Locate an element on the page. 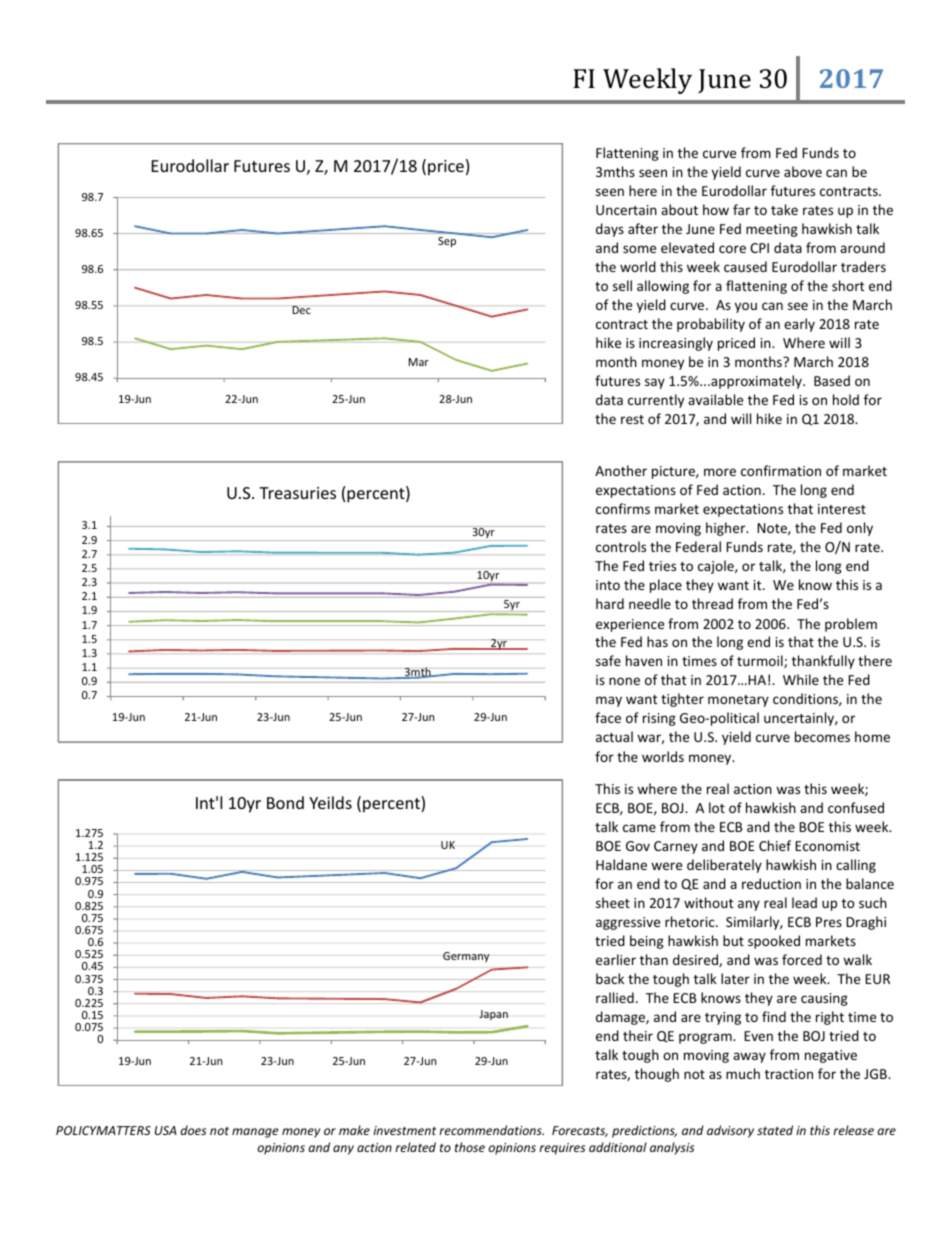 The width and height of the document is (952, 1233). recommendations is located at coordinates (491, 1130).
